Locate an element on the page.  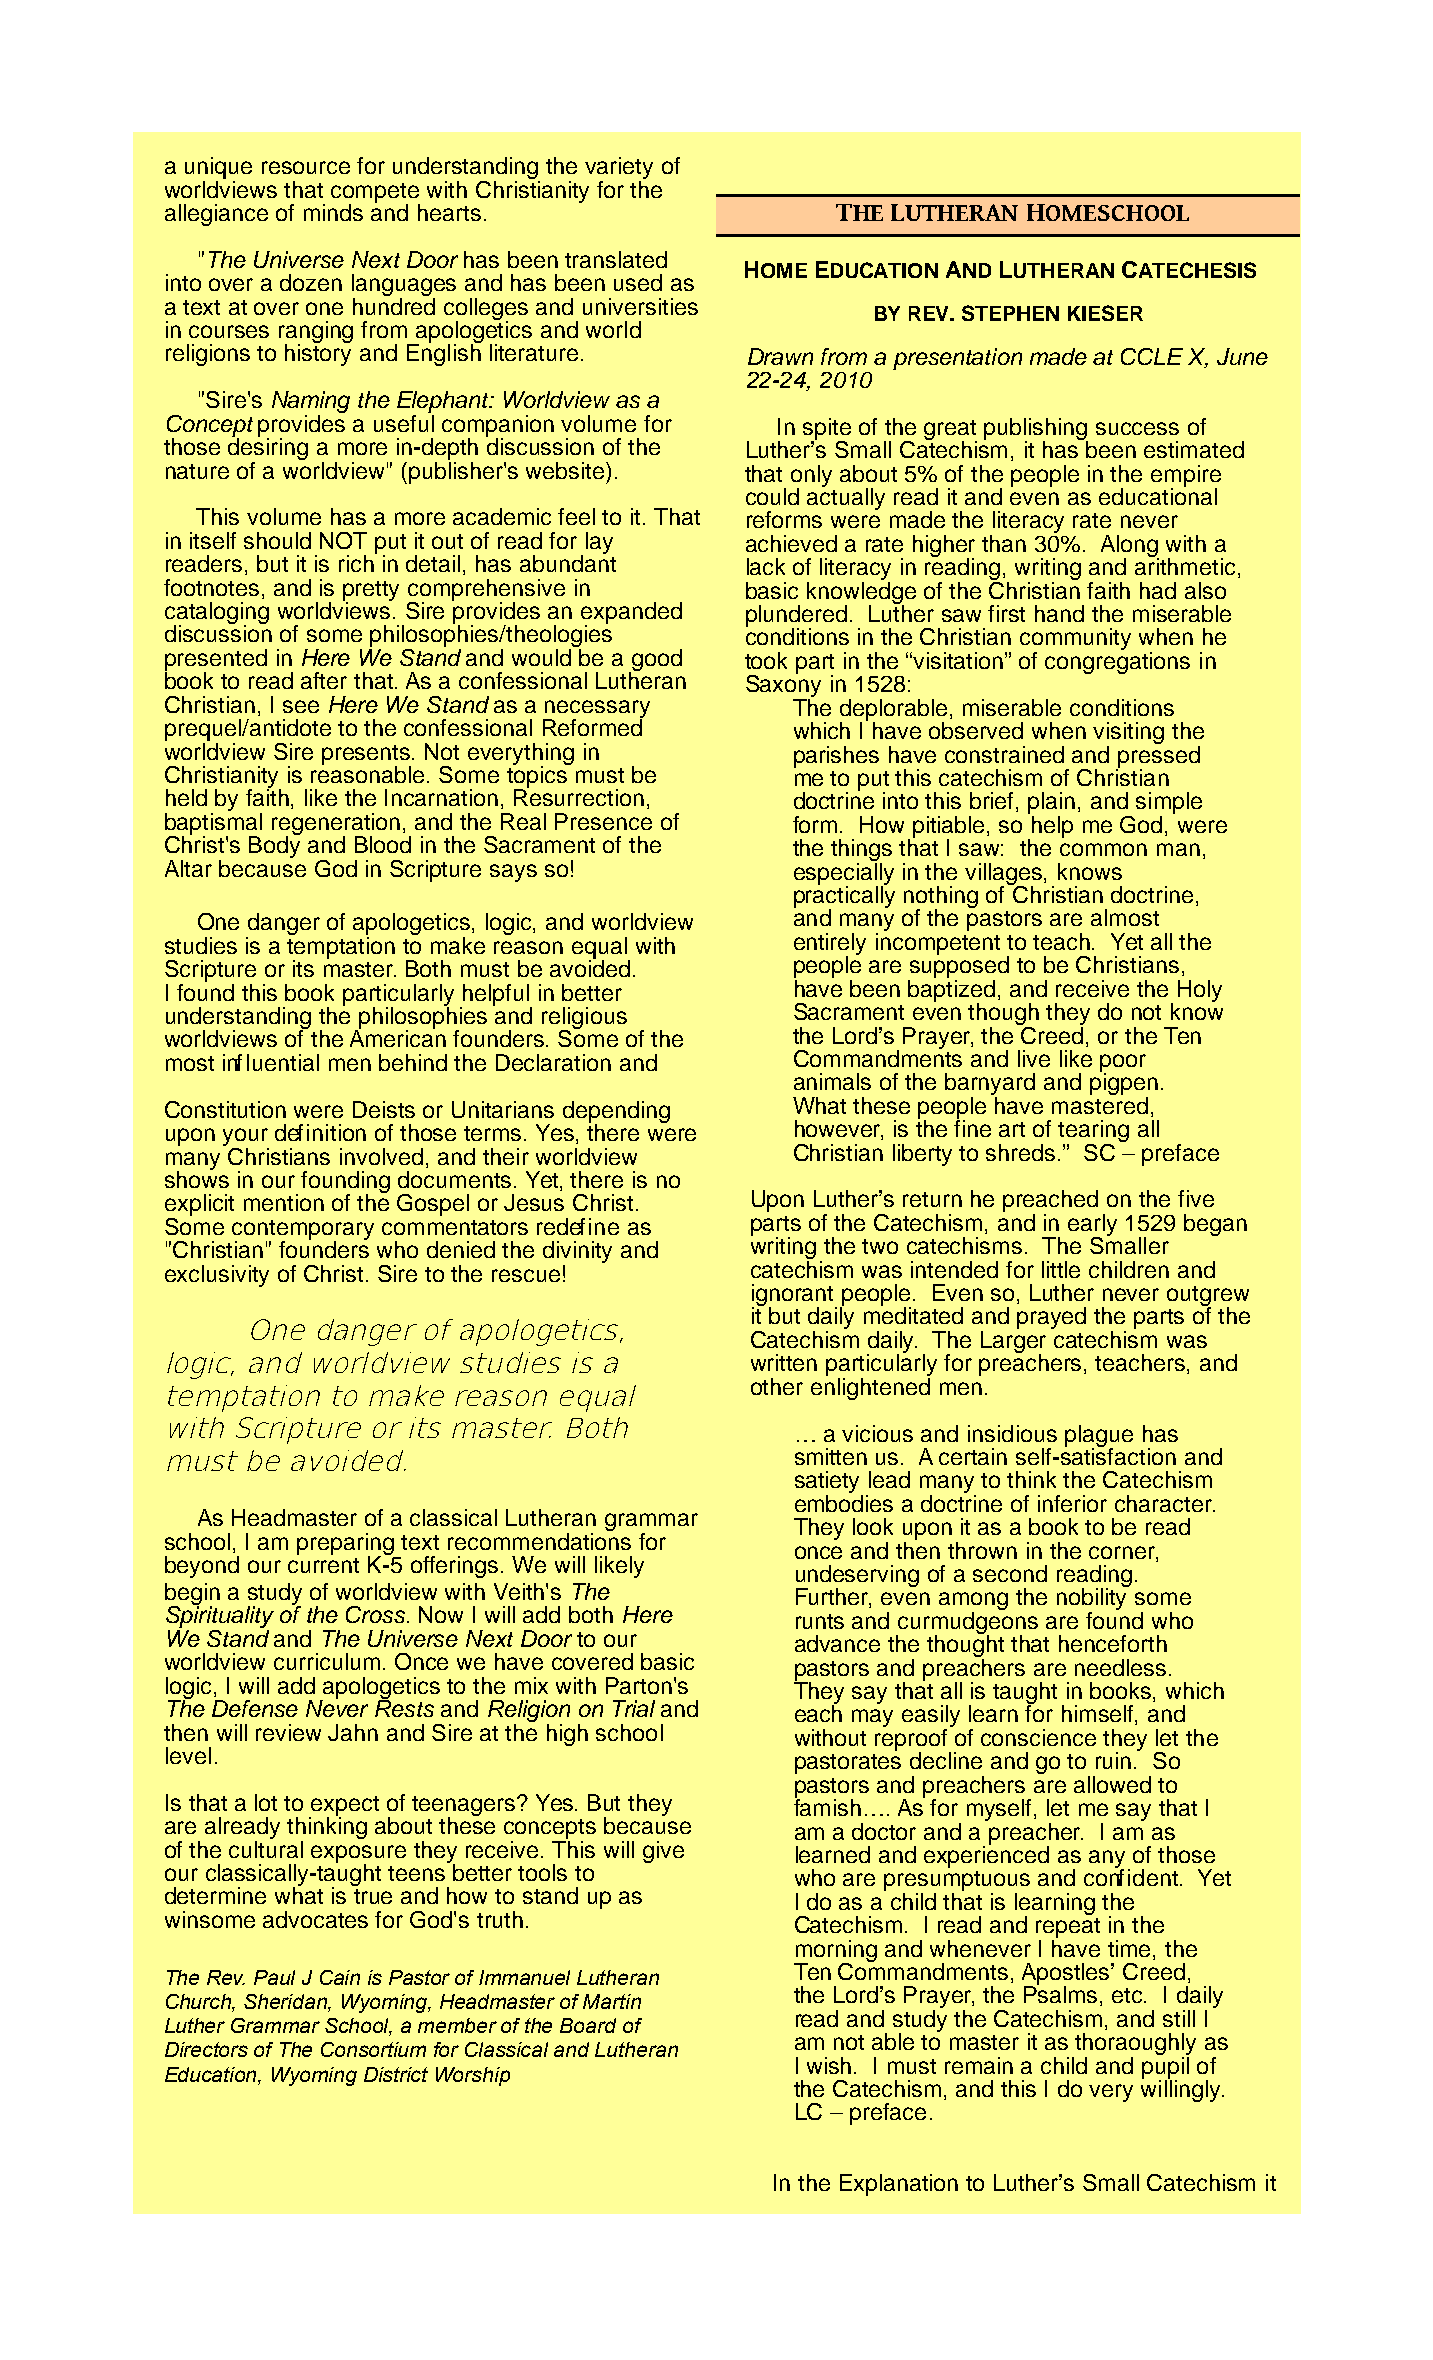
District is located at coordinates (396, 2074).
